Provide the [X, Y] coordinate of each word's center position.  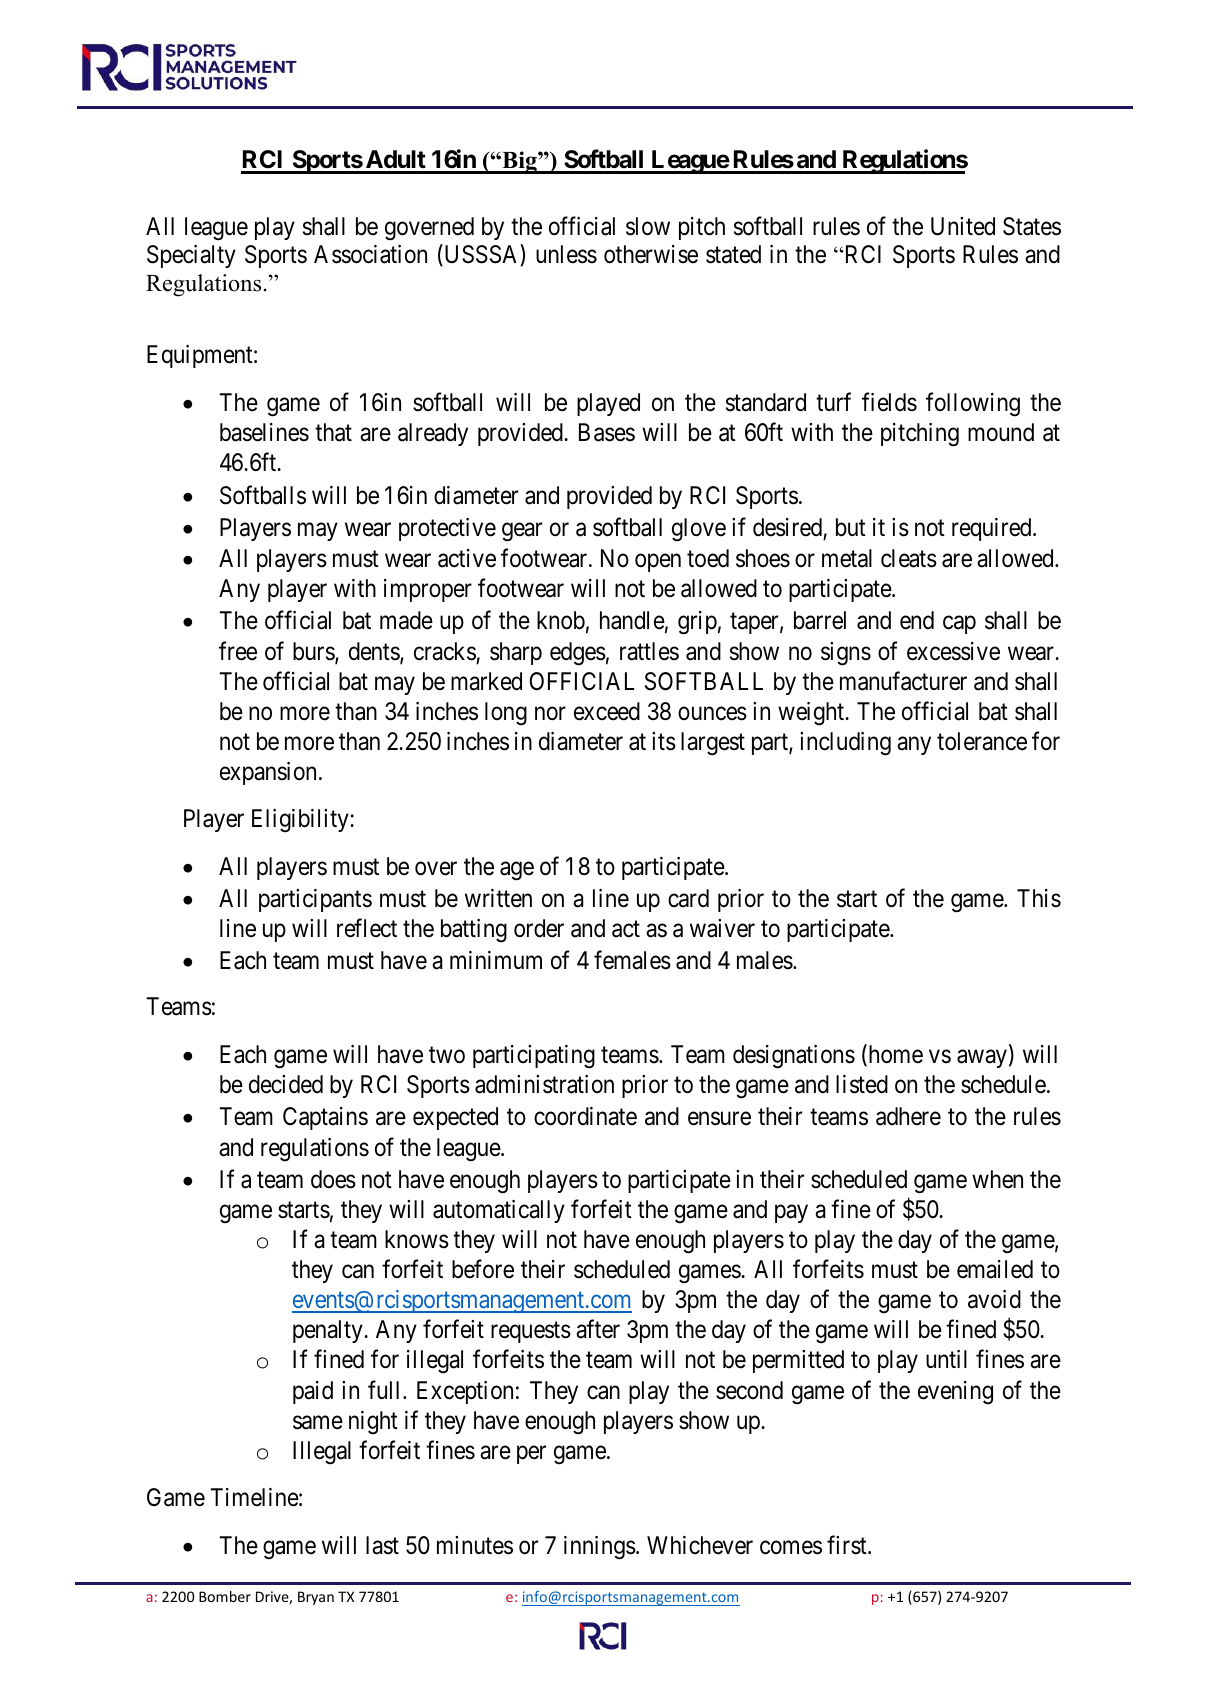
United [963, 226]
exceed [607, 711]
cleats [909, 558]
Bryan [316, 1598]
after [598, 1329]
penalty [329, 1331]
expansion [268, 773]
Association [370, 254]
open [658, 563]
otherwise [651, 254]
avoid [994, 1299]
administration [544, 1084]
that [333, 432]
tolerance [982, 741]
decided [286, 1084]
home [894, 1056]
